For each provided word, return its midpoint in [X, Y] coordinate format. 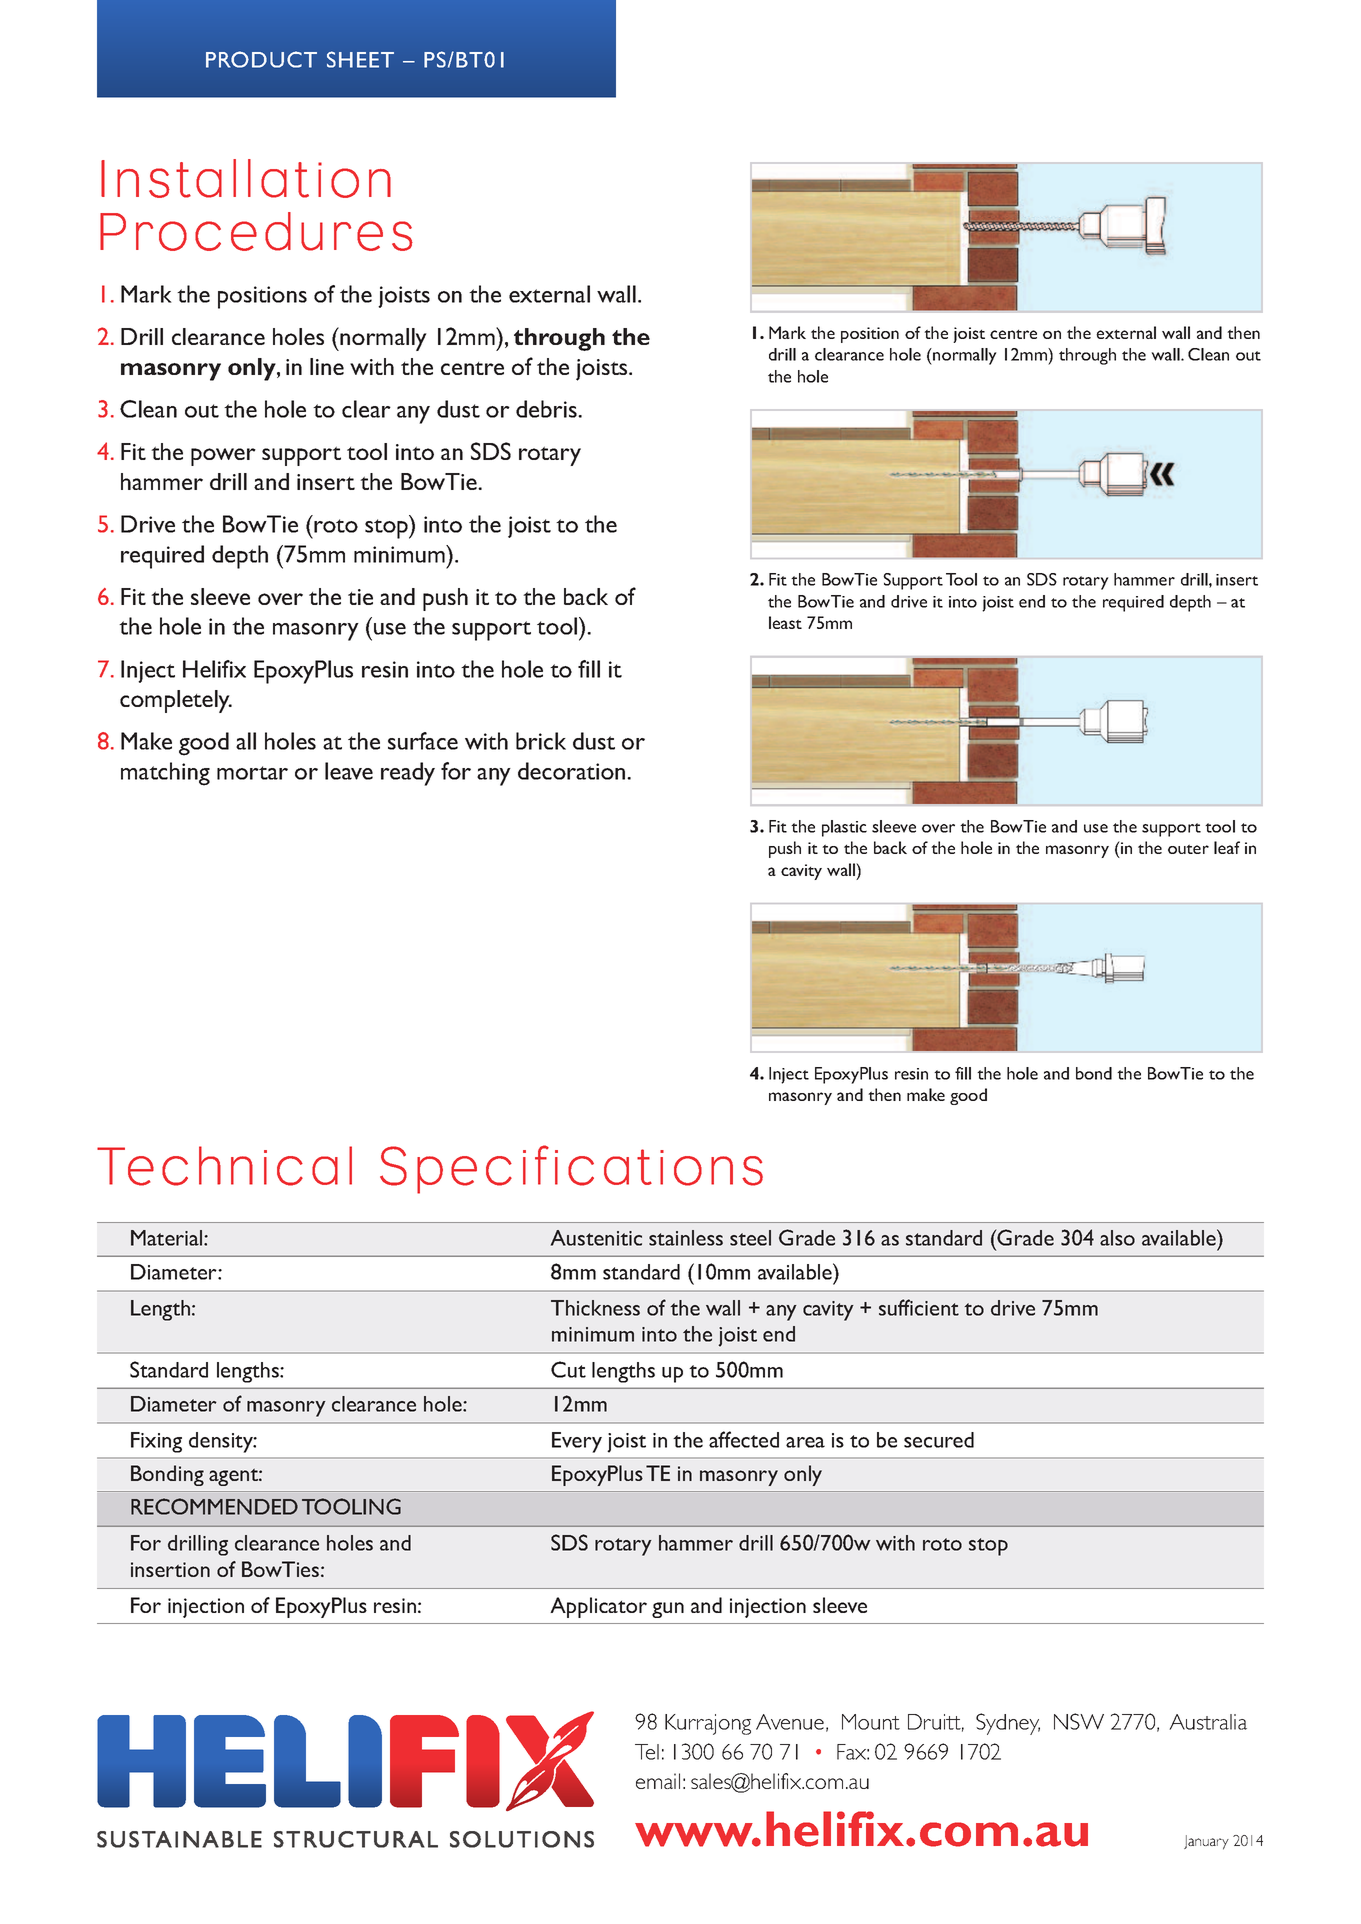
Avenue [790, 1722]
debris [547, 409]
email [658, 1781]
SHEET [360, 59]
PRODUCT [261, 59]
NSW [1079, 1721]
